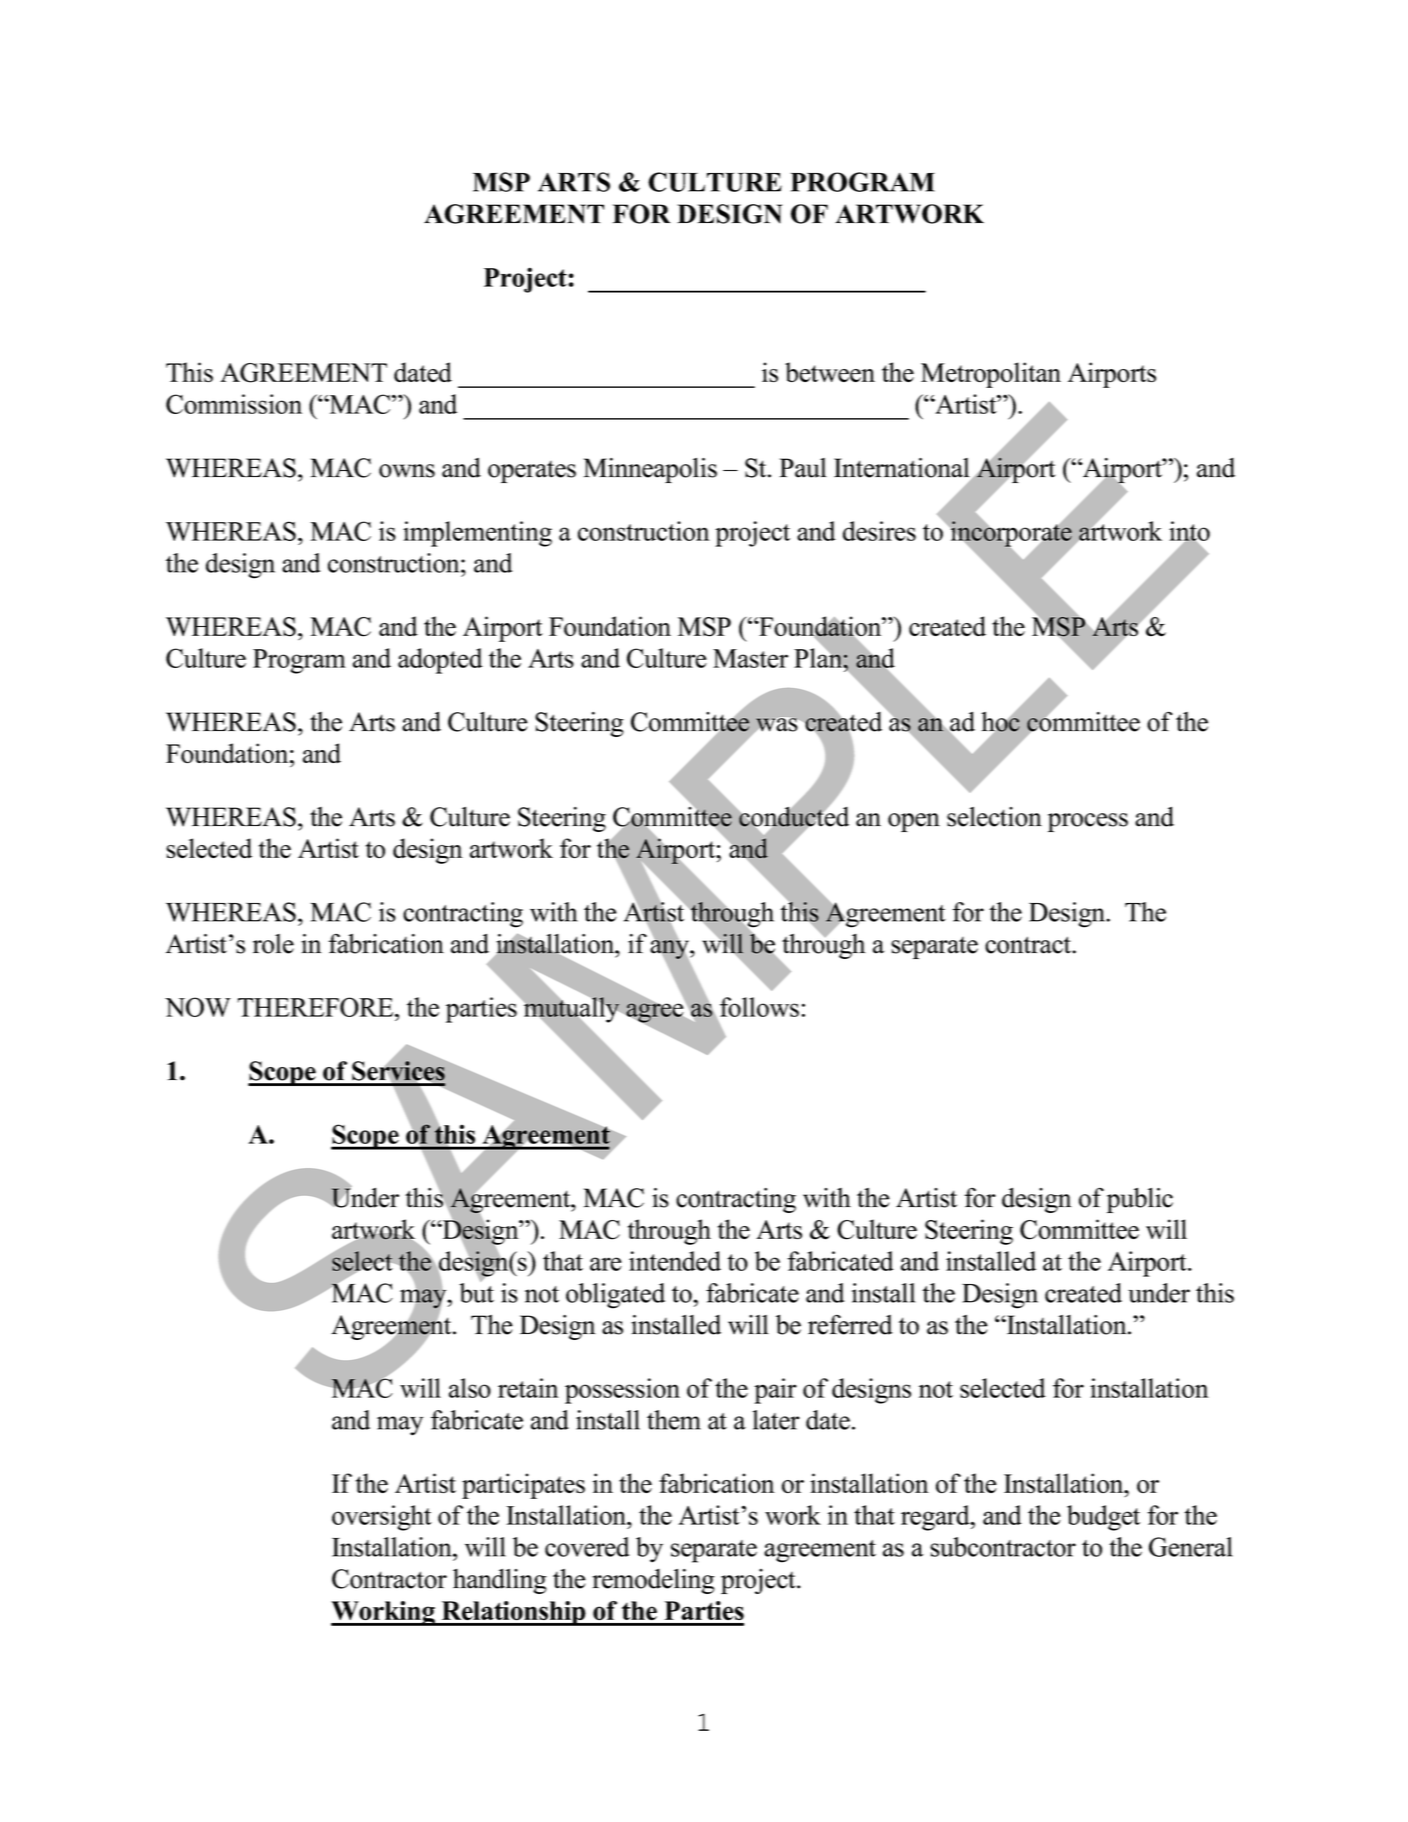 This image has width=1408, height=1822. What do you see at coordinates (650, 470) in the image?
I see `Minneapolis` at bounding box center [650, 470].
